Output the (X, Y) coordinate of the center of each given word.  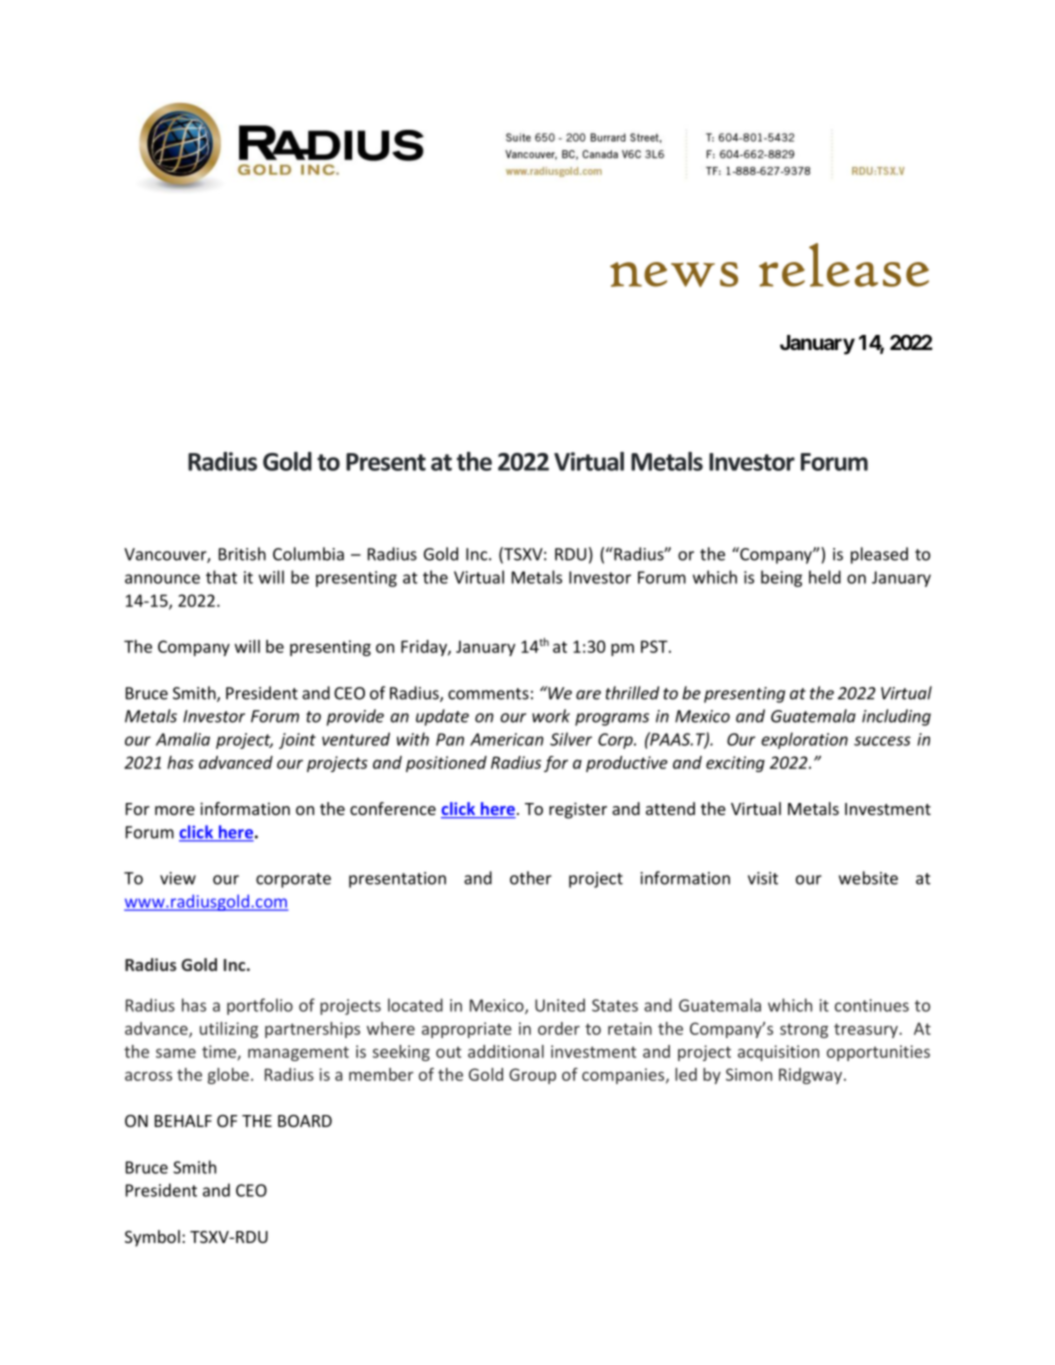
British (242, 554)
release (844, 265)
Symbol (152, 1238)
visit (763, 878)
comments (488, 694)
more (175, 810)
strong (804, 1030)
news (674, 274)
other (531, 878)
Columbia (308, 554)
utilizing (229, 1030)
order (559, 1028)
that (221, 577)
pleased (879, 555)
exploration (804, 740)
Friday (425, 648)
